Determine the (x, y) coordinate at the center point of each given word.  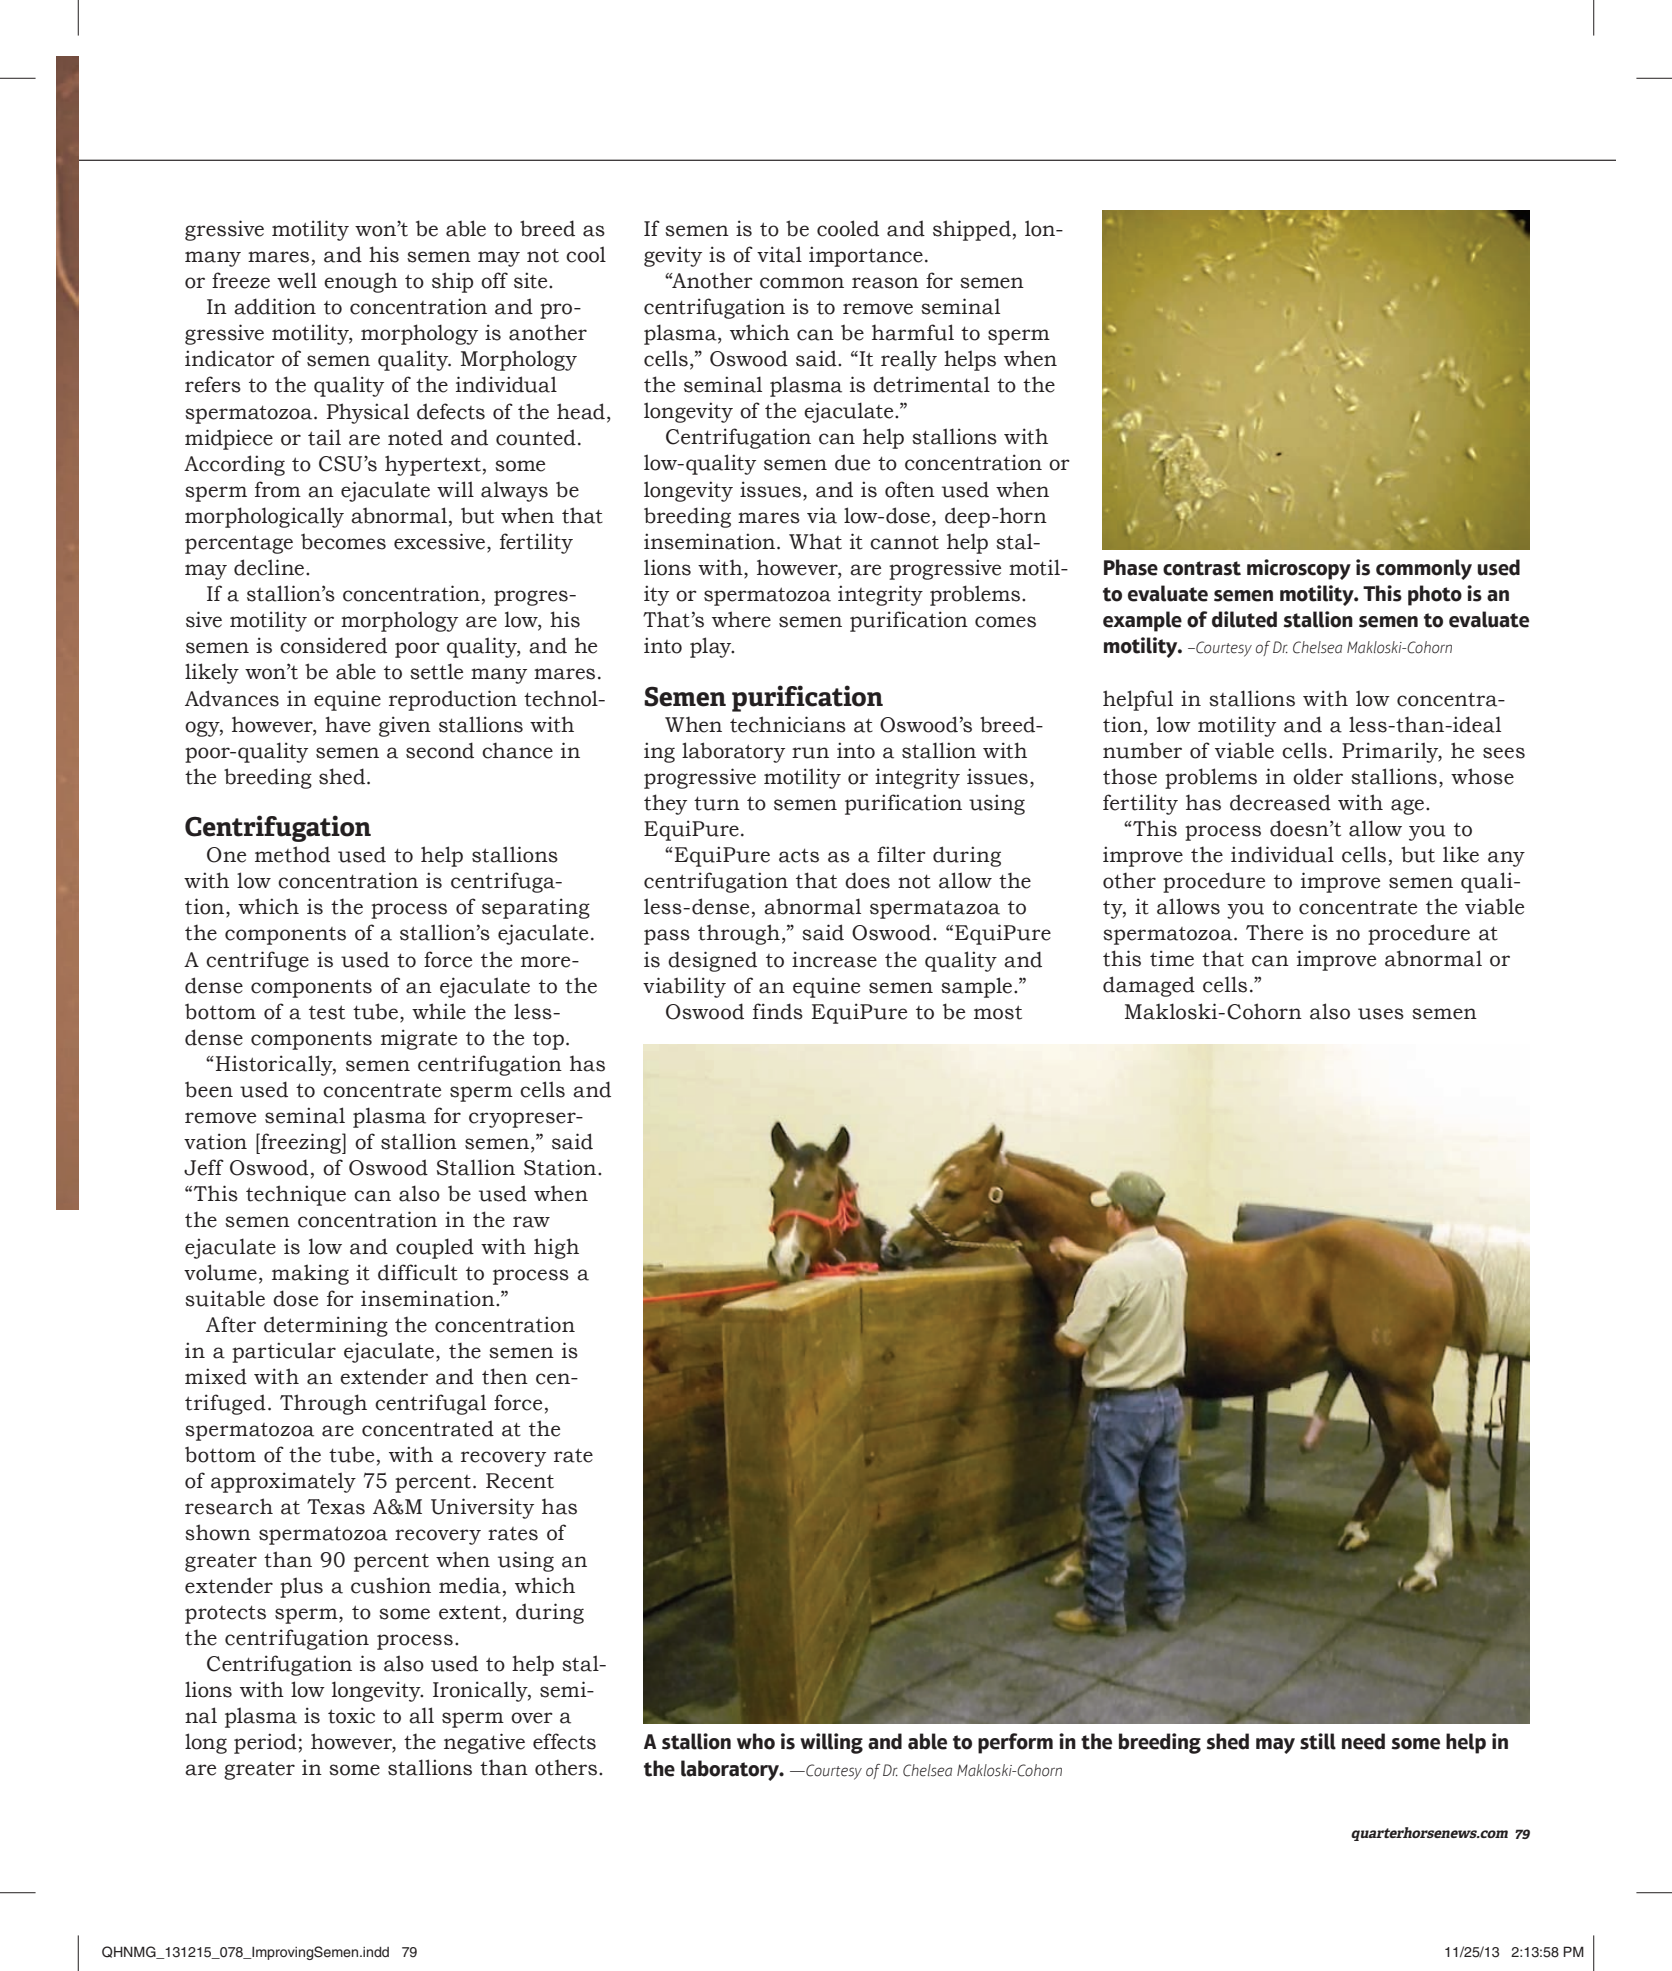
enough (361, 282)
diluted (1244, 619)
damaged (1149, 986)
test (327, 1012)
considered (333, 645)
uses (1381, 1014)
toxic (351, 1715)
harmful (913, 332)
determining (326, 1326)
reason (885, 283)
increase (834, 959)
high (556, 1248)
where (741, 619)
